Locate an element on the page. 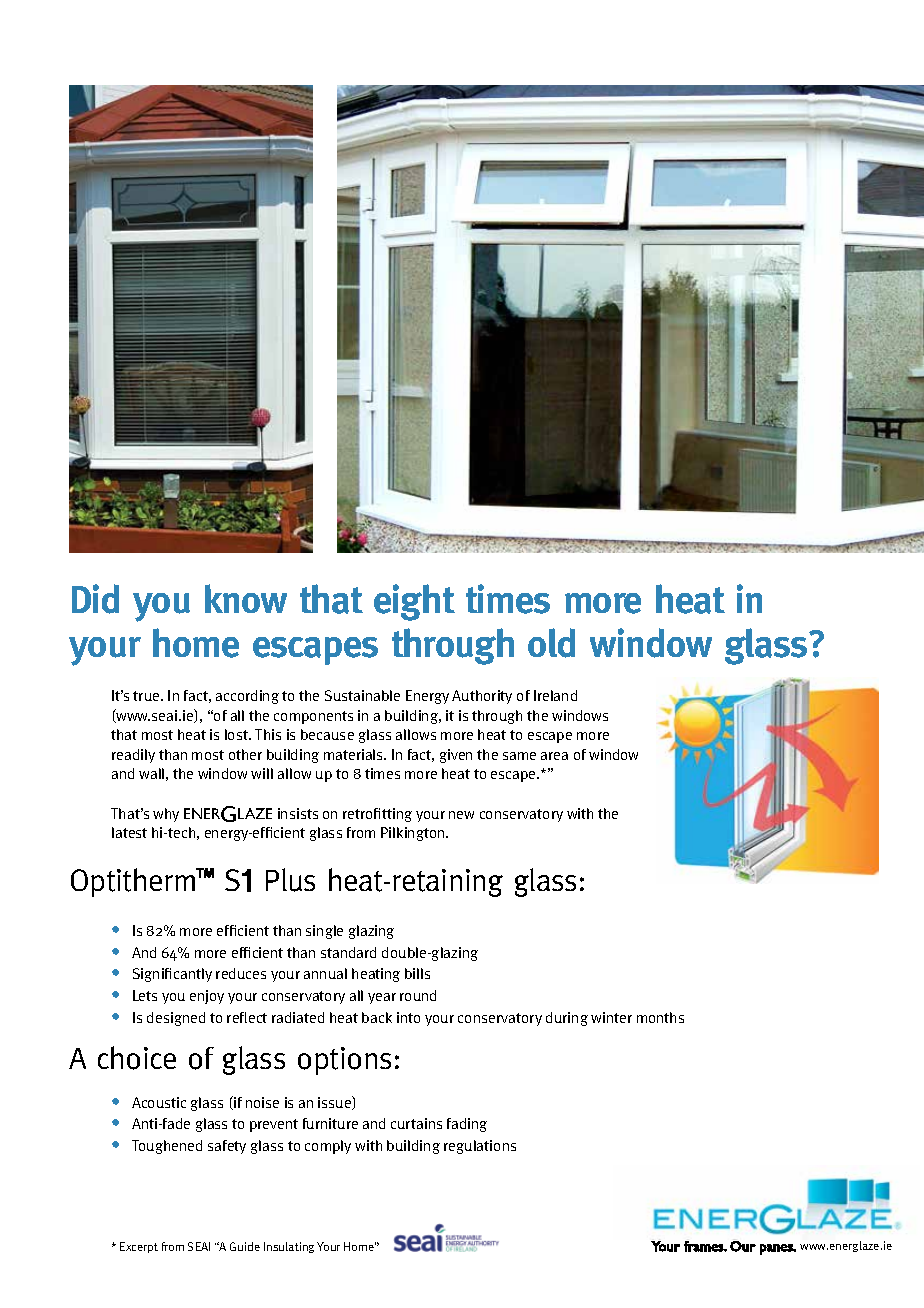  old is located at coordinates (551, 643).
